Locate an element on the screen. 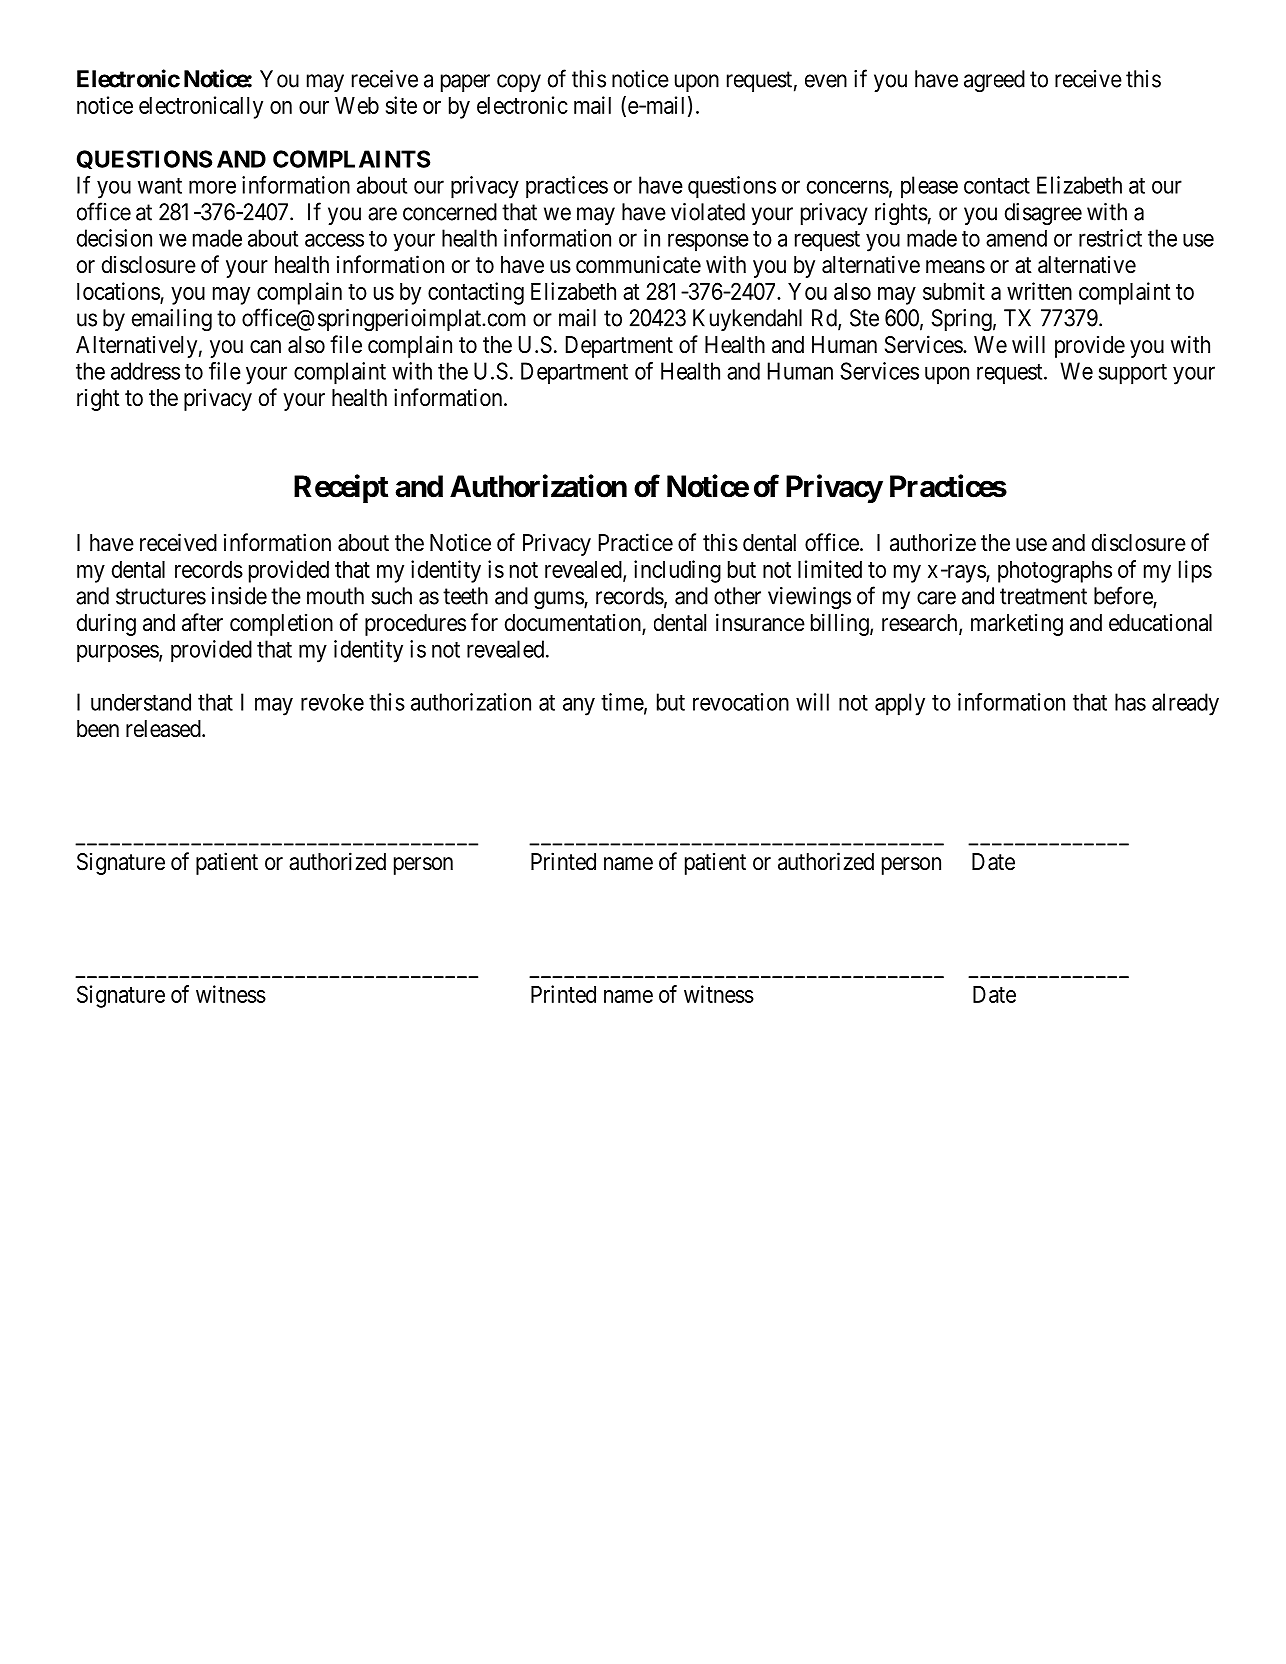 The image size is (1286, 1664). including is located at coordinates (677, 571).
